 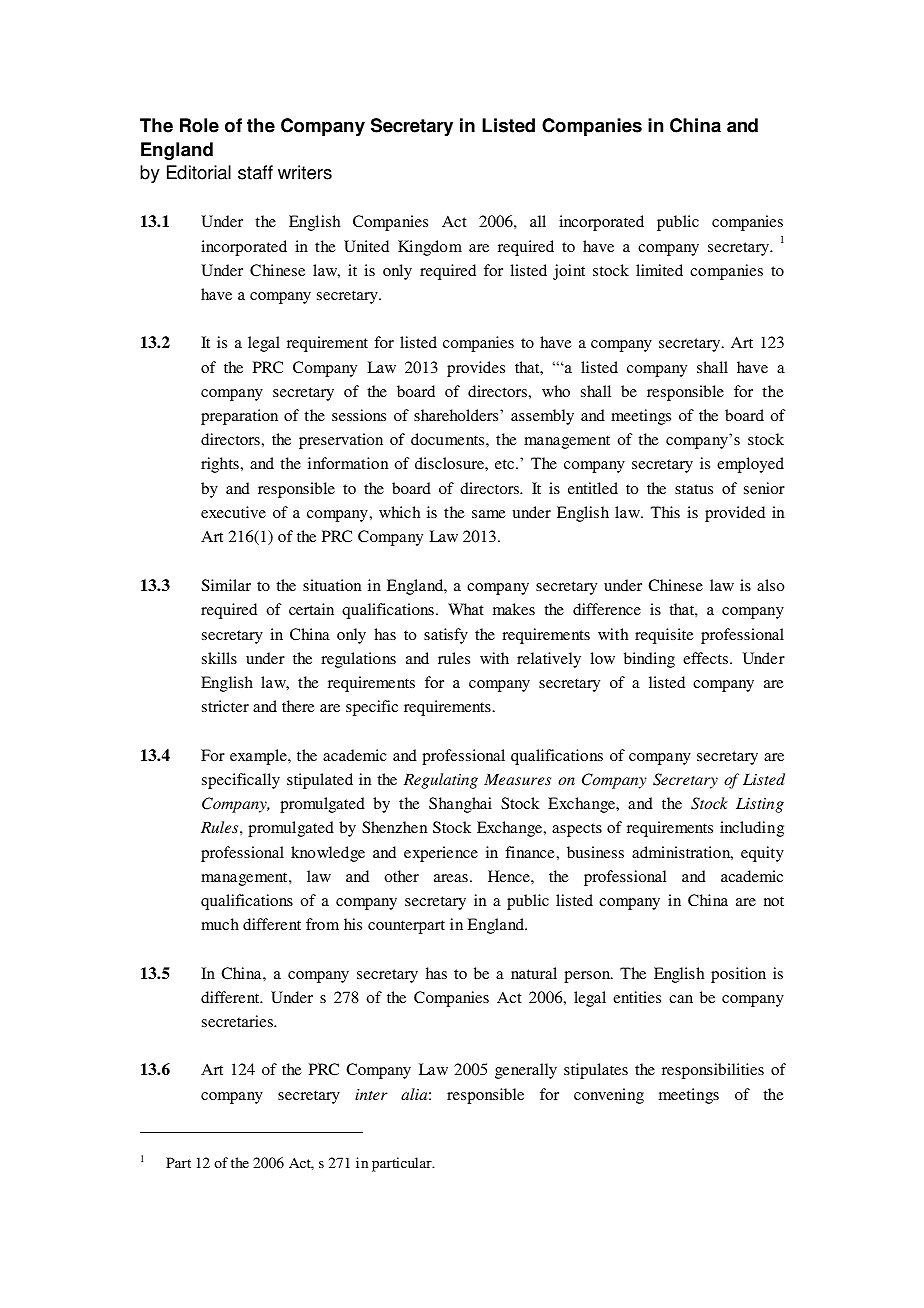 I want to click on requisite, so click(x=664, y=636).
